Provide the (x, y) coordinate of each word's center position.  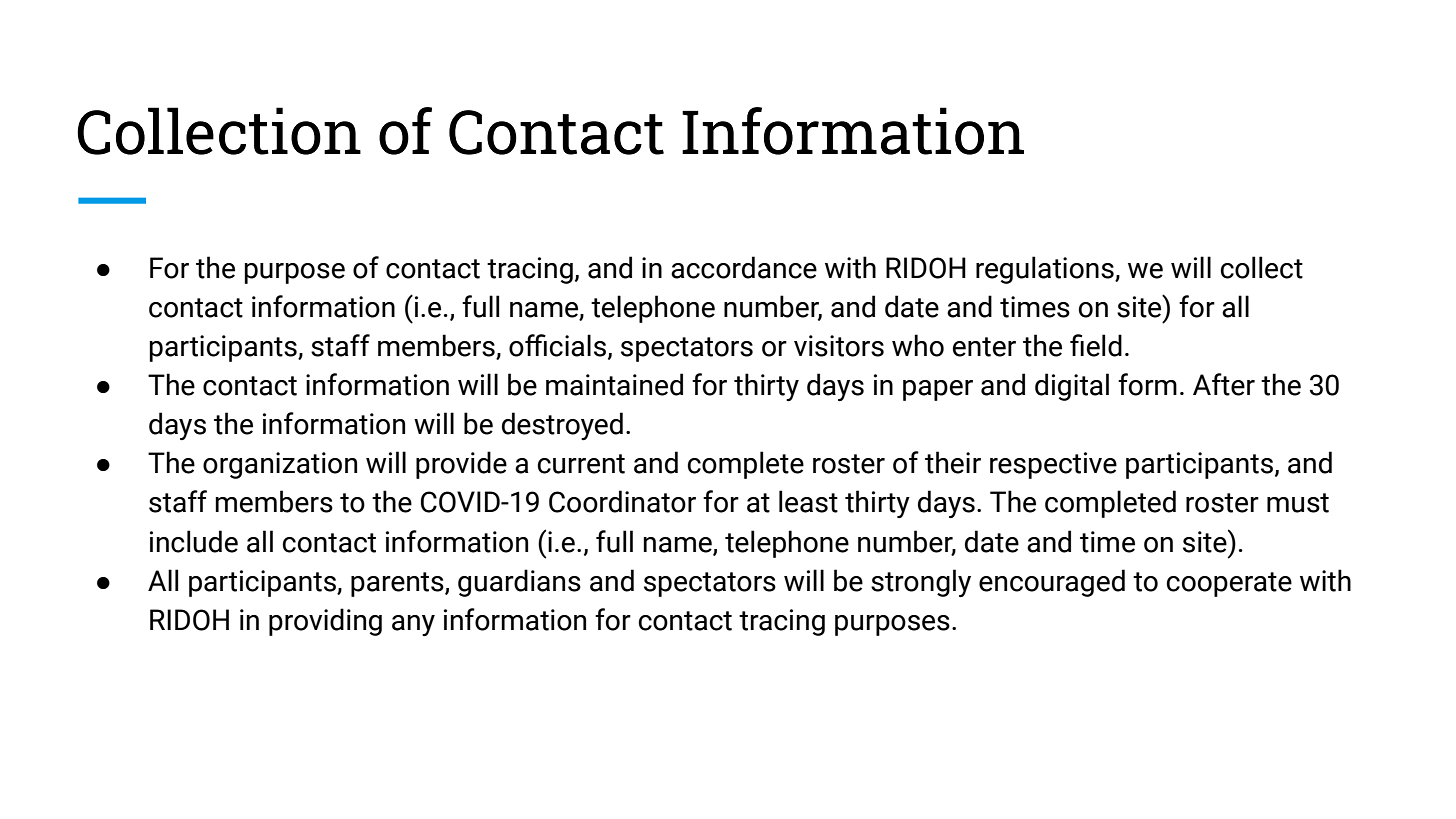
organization (280, 465)
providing (325, 622)
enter (984, 347)
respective (1053, 465)
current (581, 464)
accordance (744, 267)
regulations (1046, 270)
